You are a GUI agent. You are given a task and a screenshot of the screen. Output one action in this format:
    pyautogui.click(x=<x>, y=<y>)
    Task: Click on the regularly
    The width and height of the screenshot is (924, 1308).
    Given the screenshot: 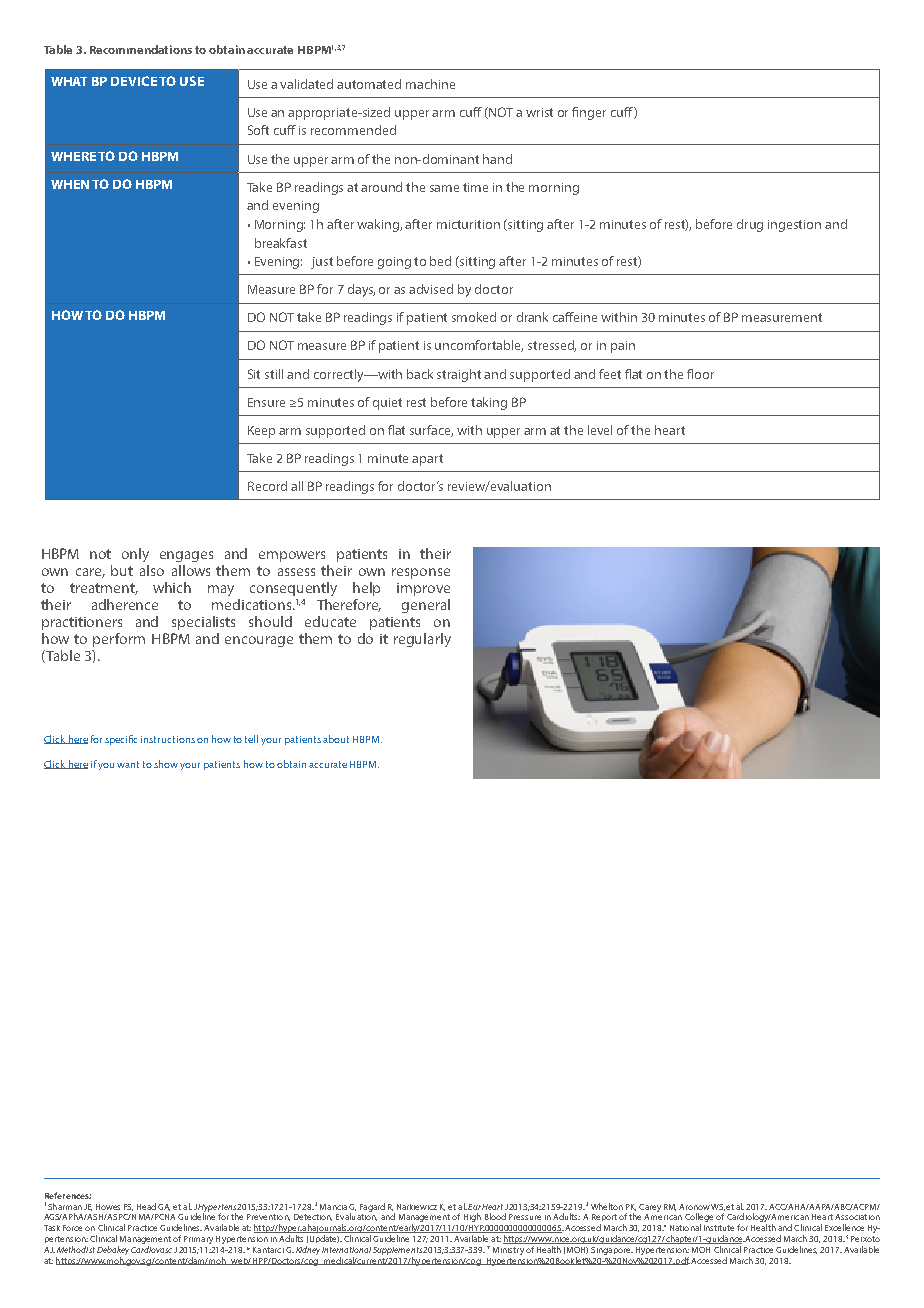 What is the action you would take?
    pyautogui.click(x=422, y=640)
